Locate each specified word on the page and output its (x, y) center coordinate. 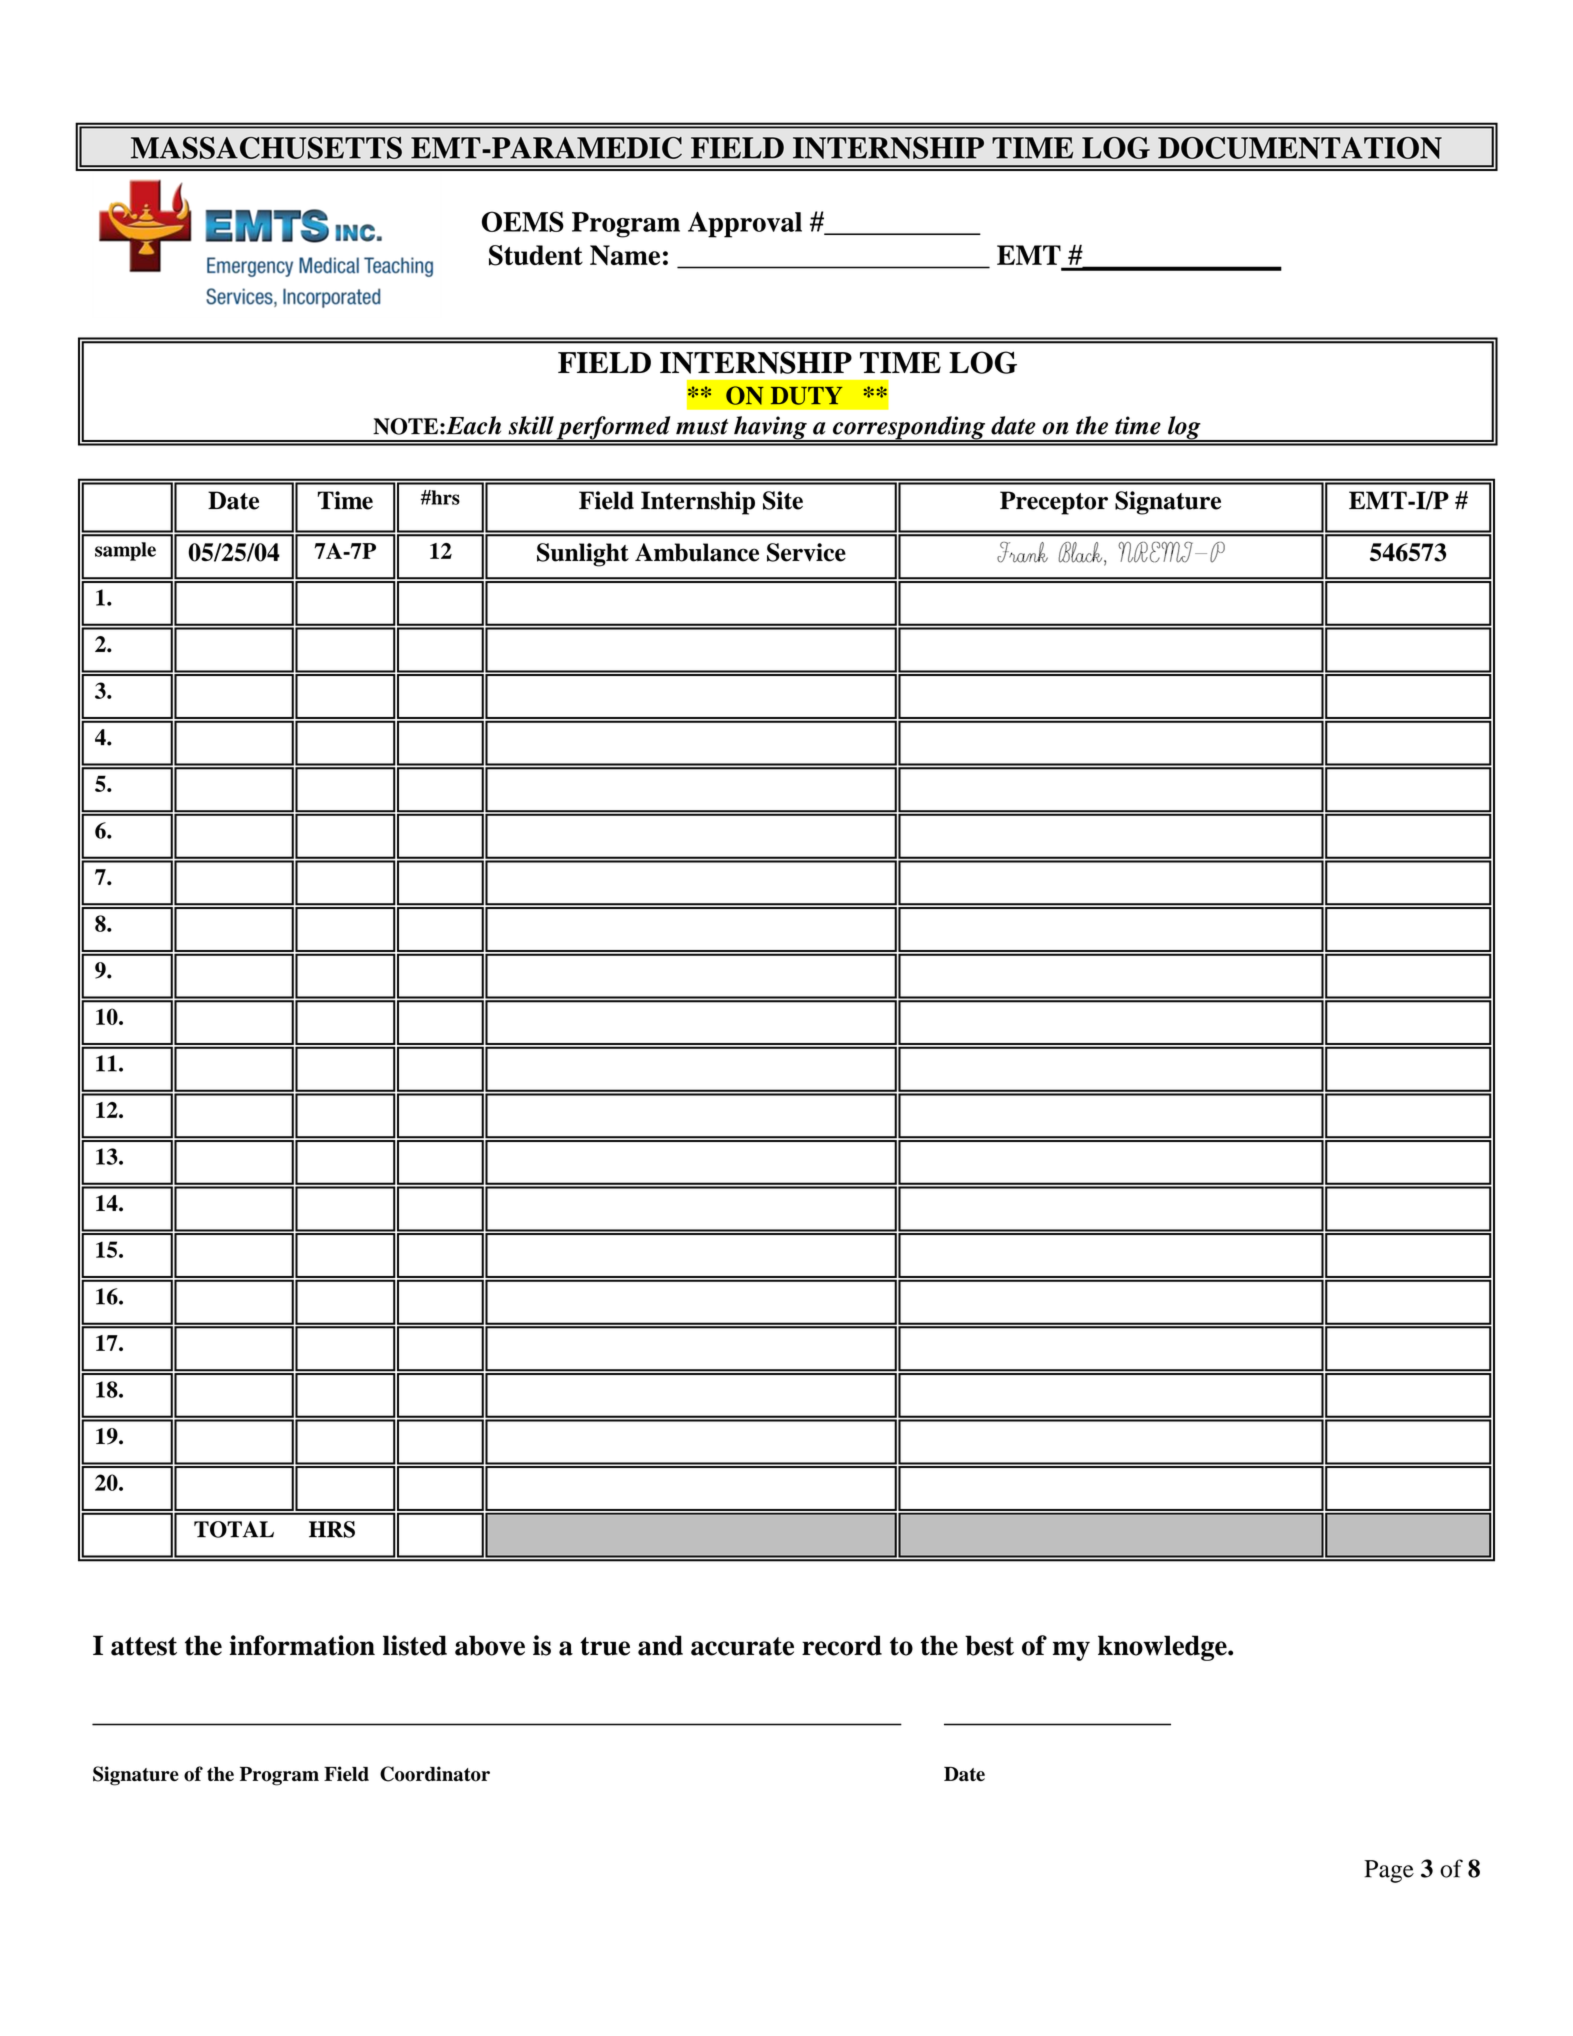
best (989, 1645)
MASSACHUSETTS (266, 148)
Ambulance (697, 552)
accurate (742, 1646)
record (842, 1645)
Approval (745, 225)
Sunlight (583, 555)
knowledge (1163, 1648)
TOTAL (234, 1529)
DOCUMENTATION (1300, 148)
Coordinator (435, 1774)
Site (783, 500)
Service (806, 552)
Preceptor (1054, 503)
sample (125, 551)
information (302, 1645)
